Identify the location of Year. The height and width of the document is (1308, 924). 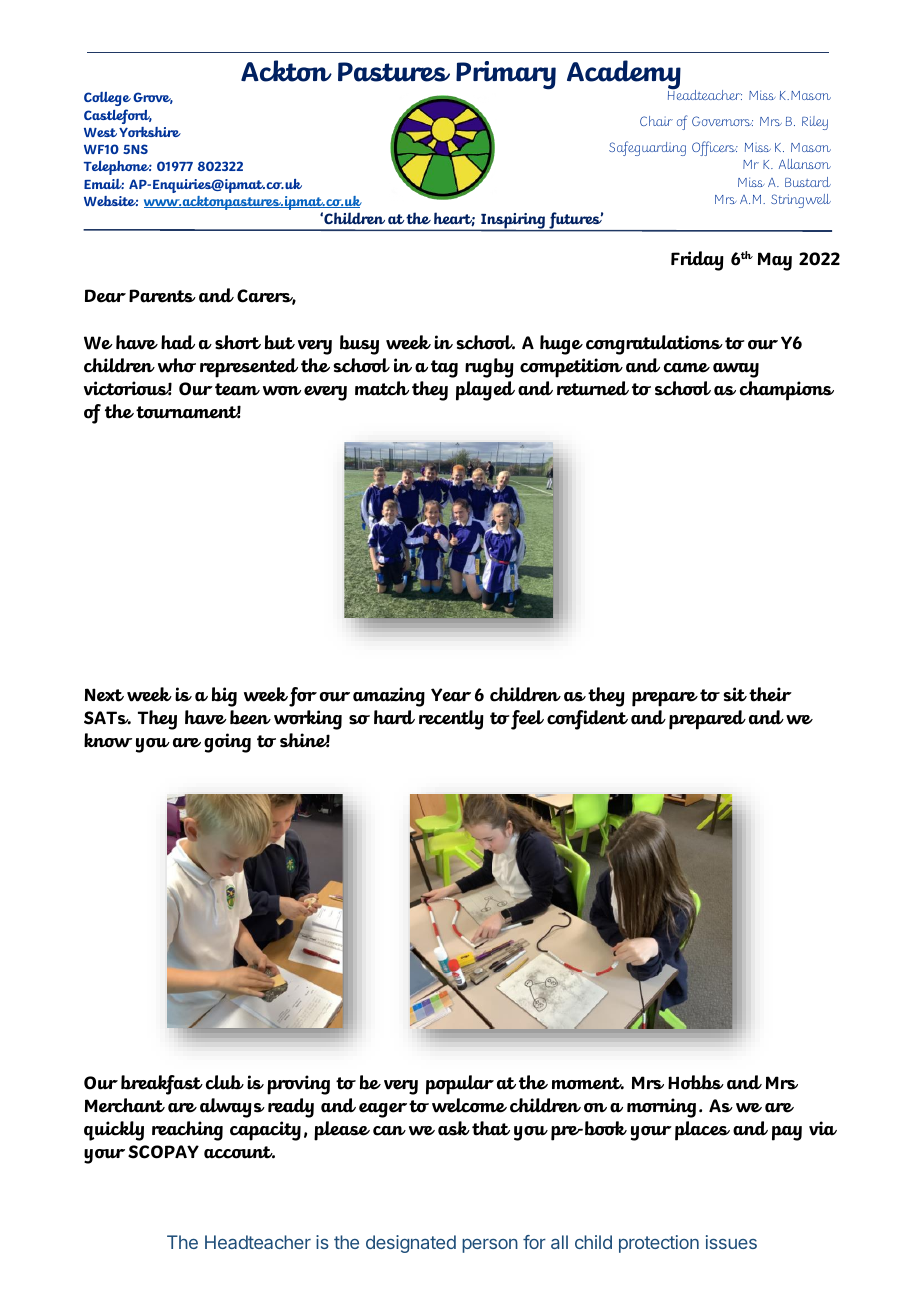
(451, 695).
